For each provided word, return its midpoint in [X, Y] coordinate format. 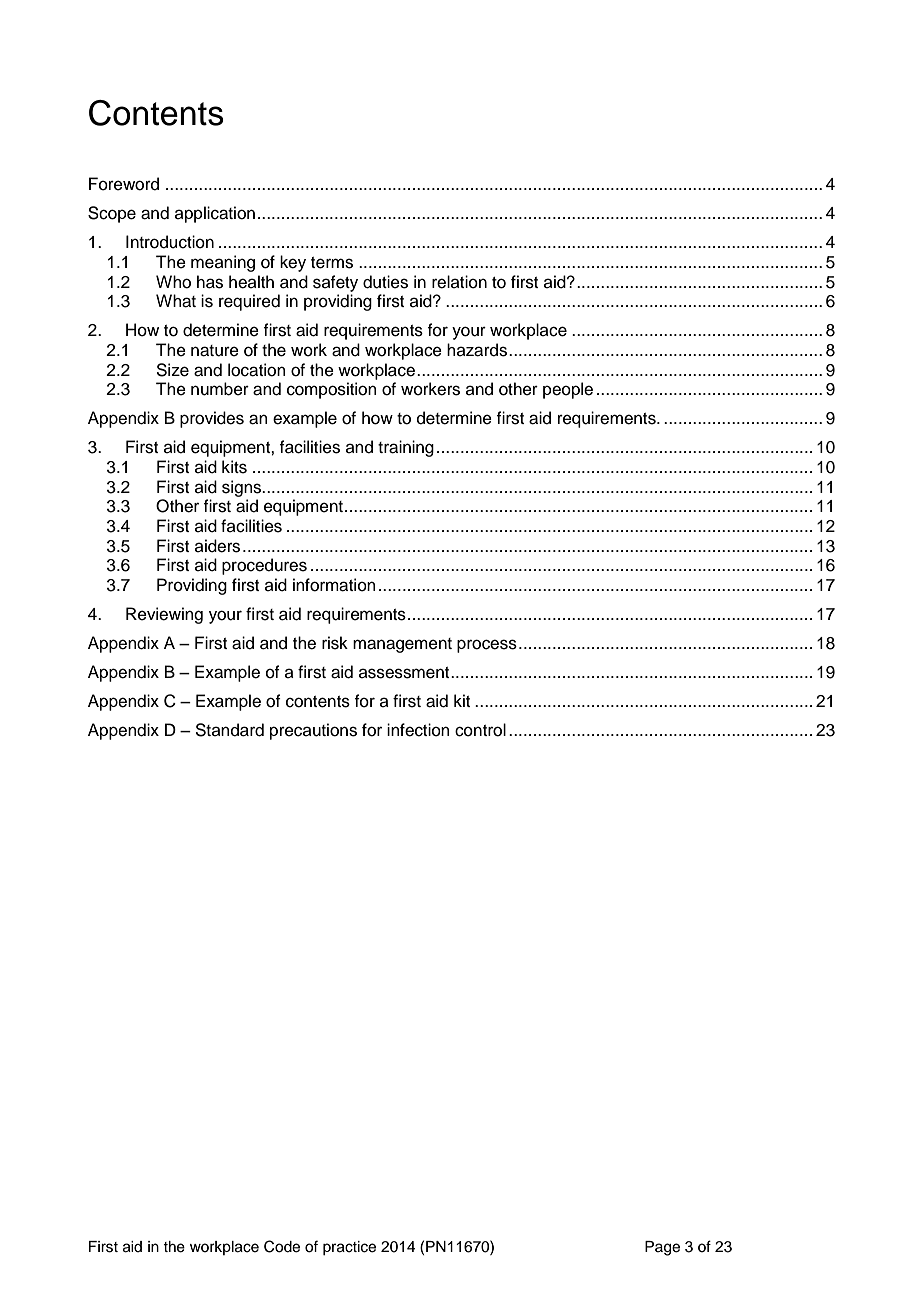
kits [234, 467]
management [402, 645]
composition [332, 390]
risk [335, 643]
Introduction [170, 242]
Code [282, 1246]
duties [385, 282]
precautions [313, 731]
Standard [229, 730]
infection [418, 730]
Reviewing [164, 615]
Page [662, 1248]
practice [349, 1248]
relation [459, 282]
